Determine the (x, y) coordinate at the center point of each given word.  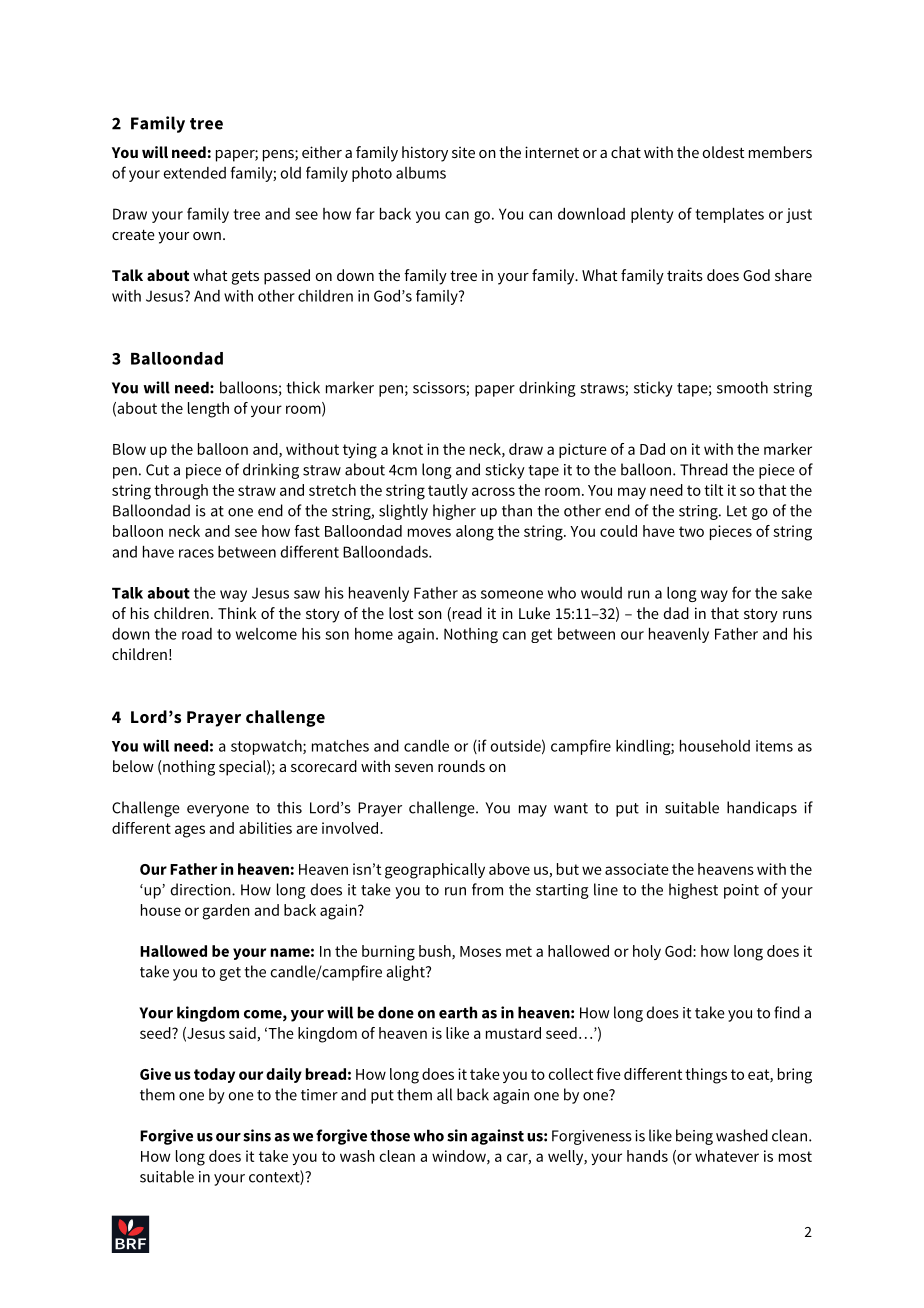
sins (257, 1135)
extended (194, 173)
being (694, 1137)
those (390, 1135)
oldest (724, 152)
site (463, 152)
